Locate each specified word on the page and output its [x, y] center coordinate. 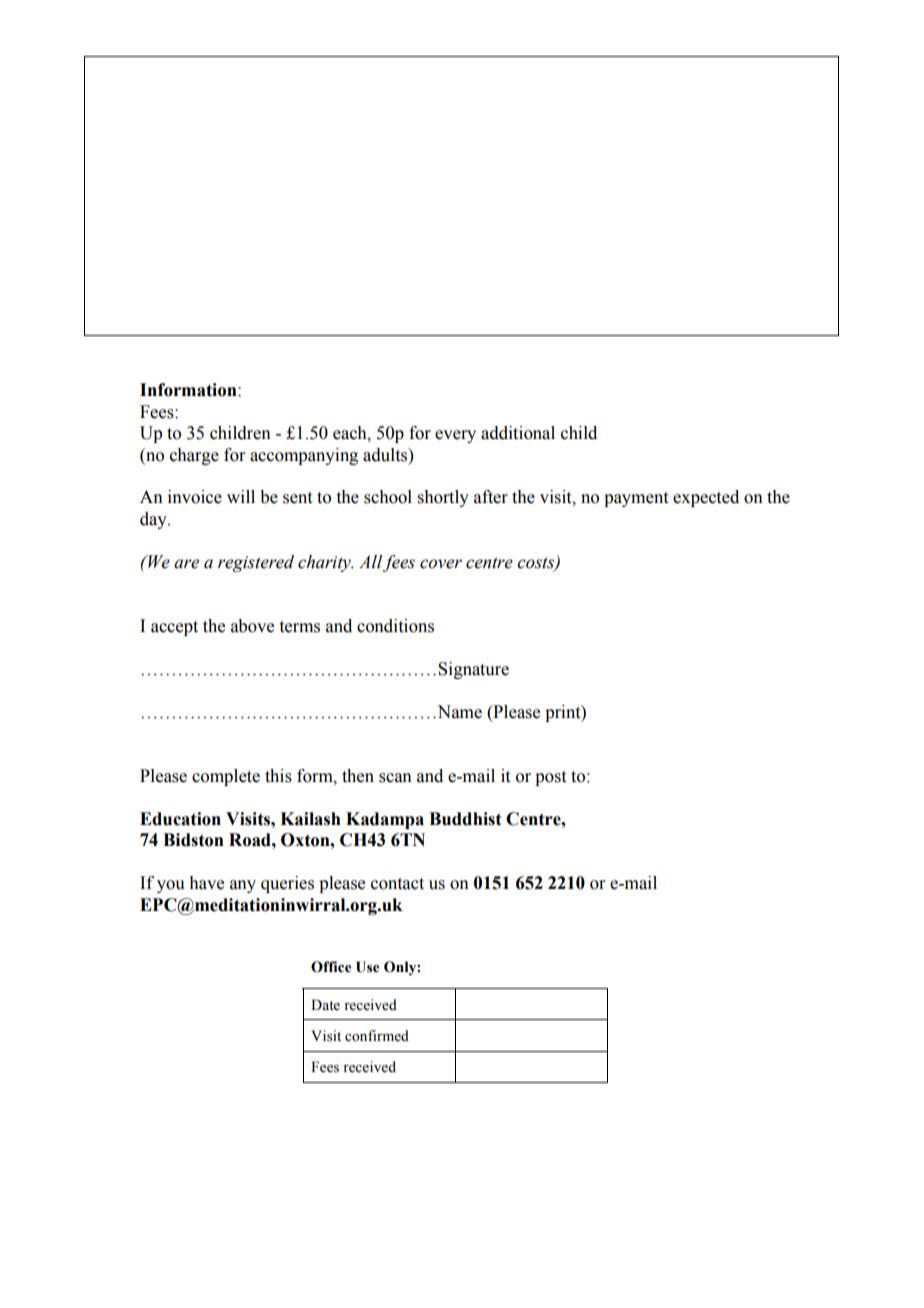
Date [325, 1005]
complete [226, 777]
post [550, 778]
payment [636, 499]
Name [458, 712]
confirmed [377, 1036]
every [455, 436]
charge [194, 456]
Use [367, 967]
